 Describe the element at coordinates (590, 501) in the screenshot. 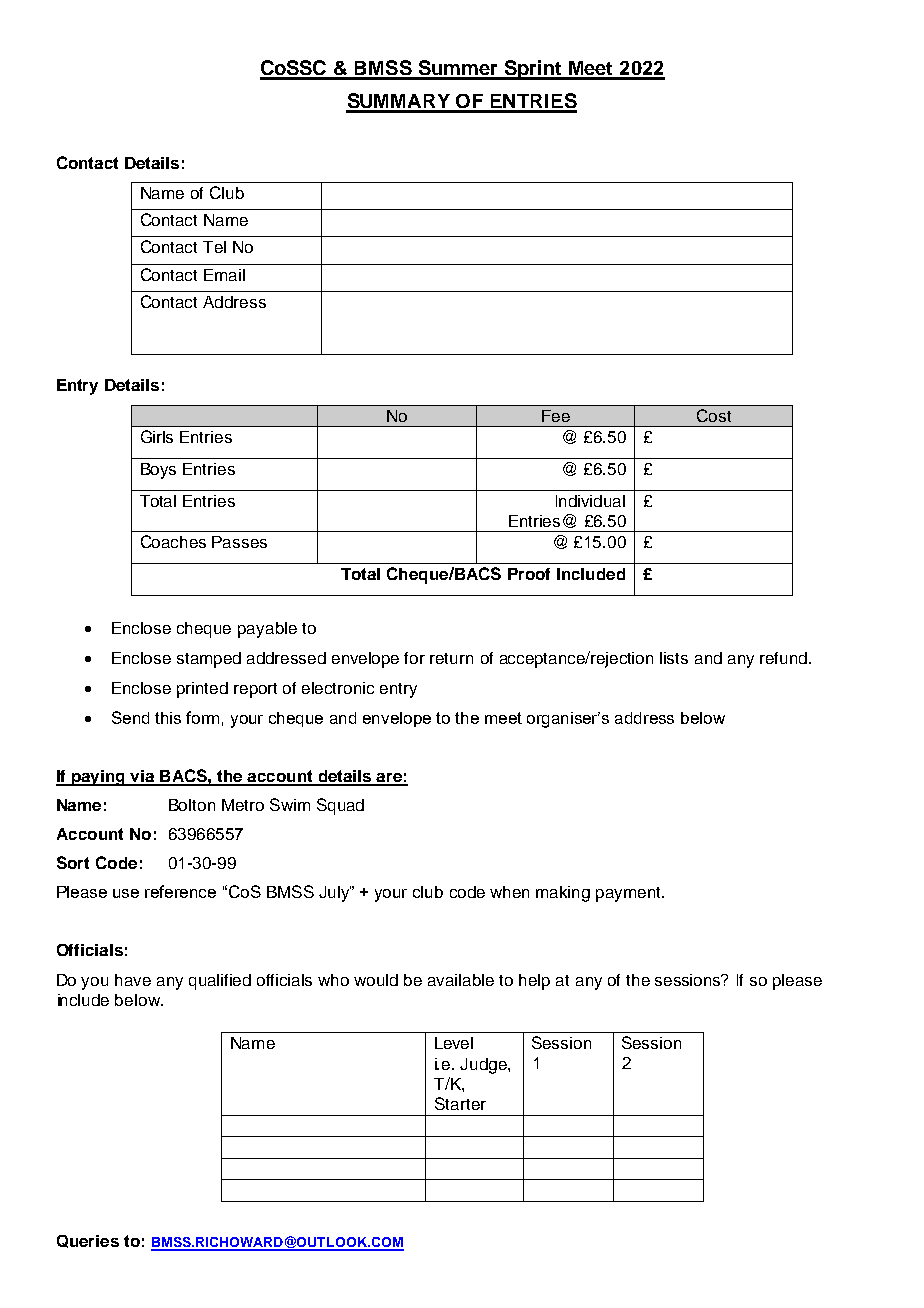

I see `Individual` at that location.
